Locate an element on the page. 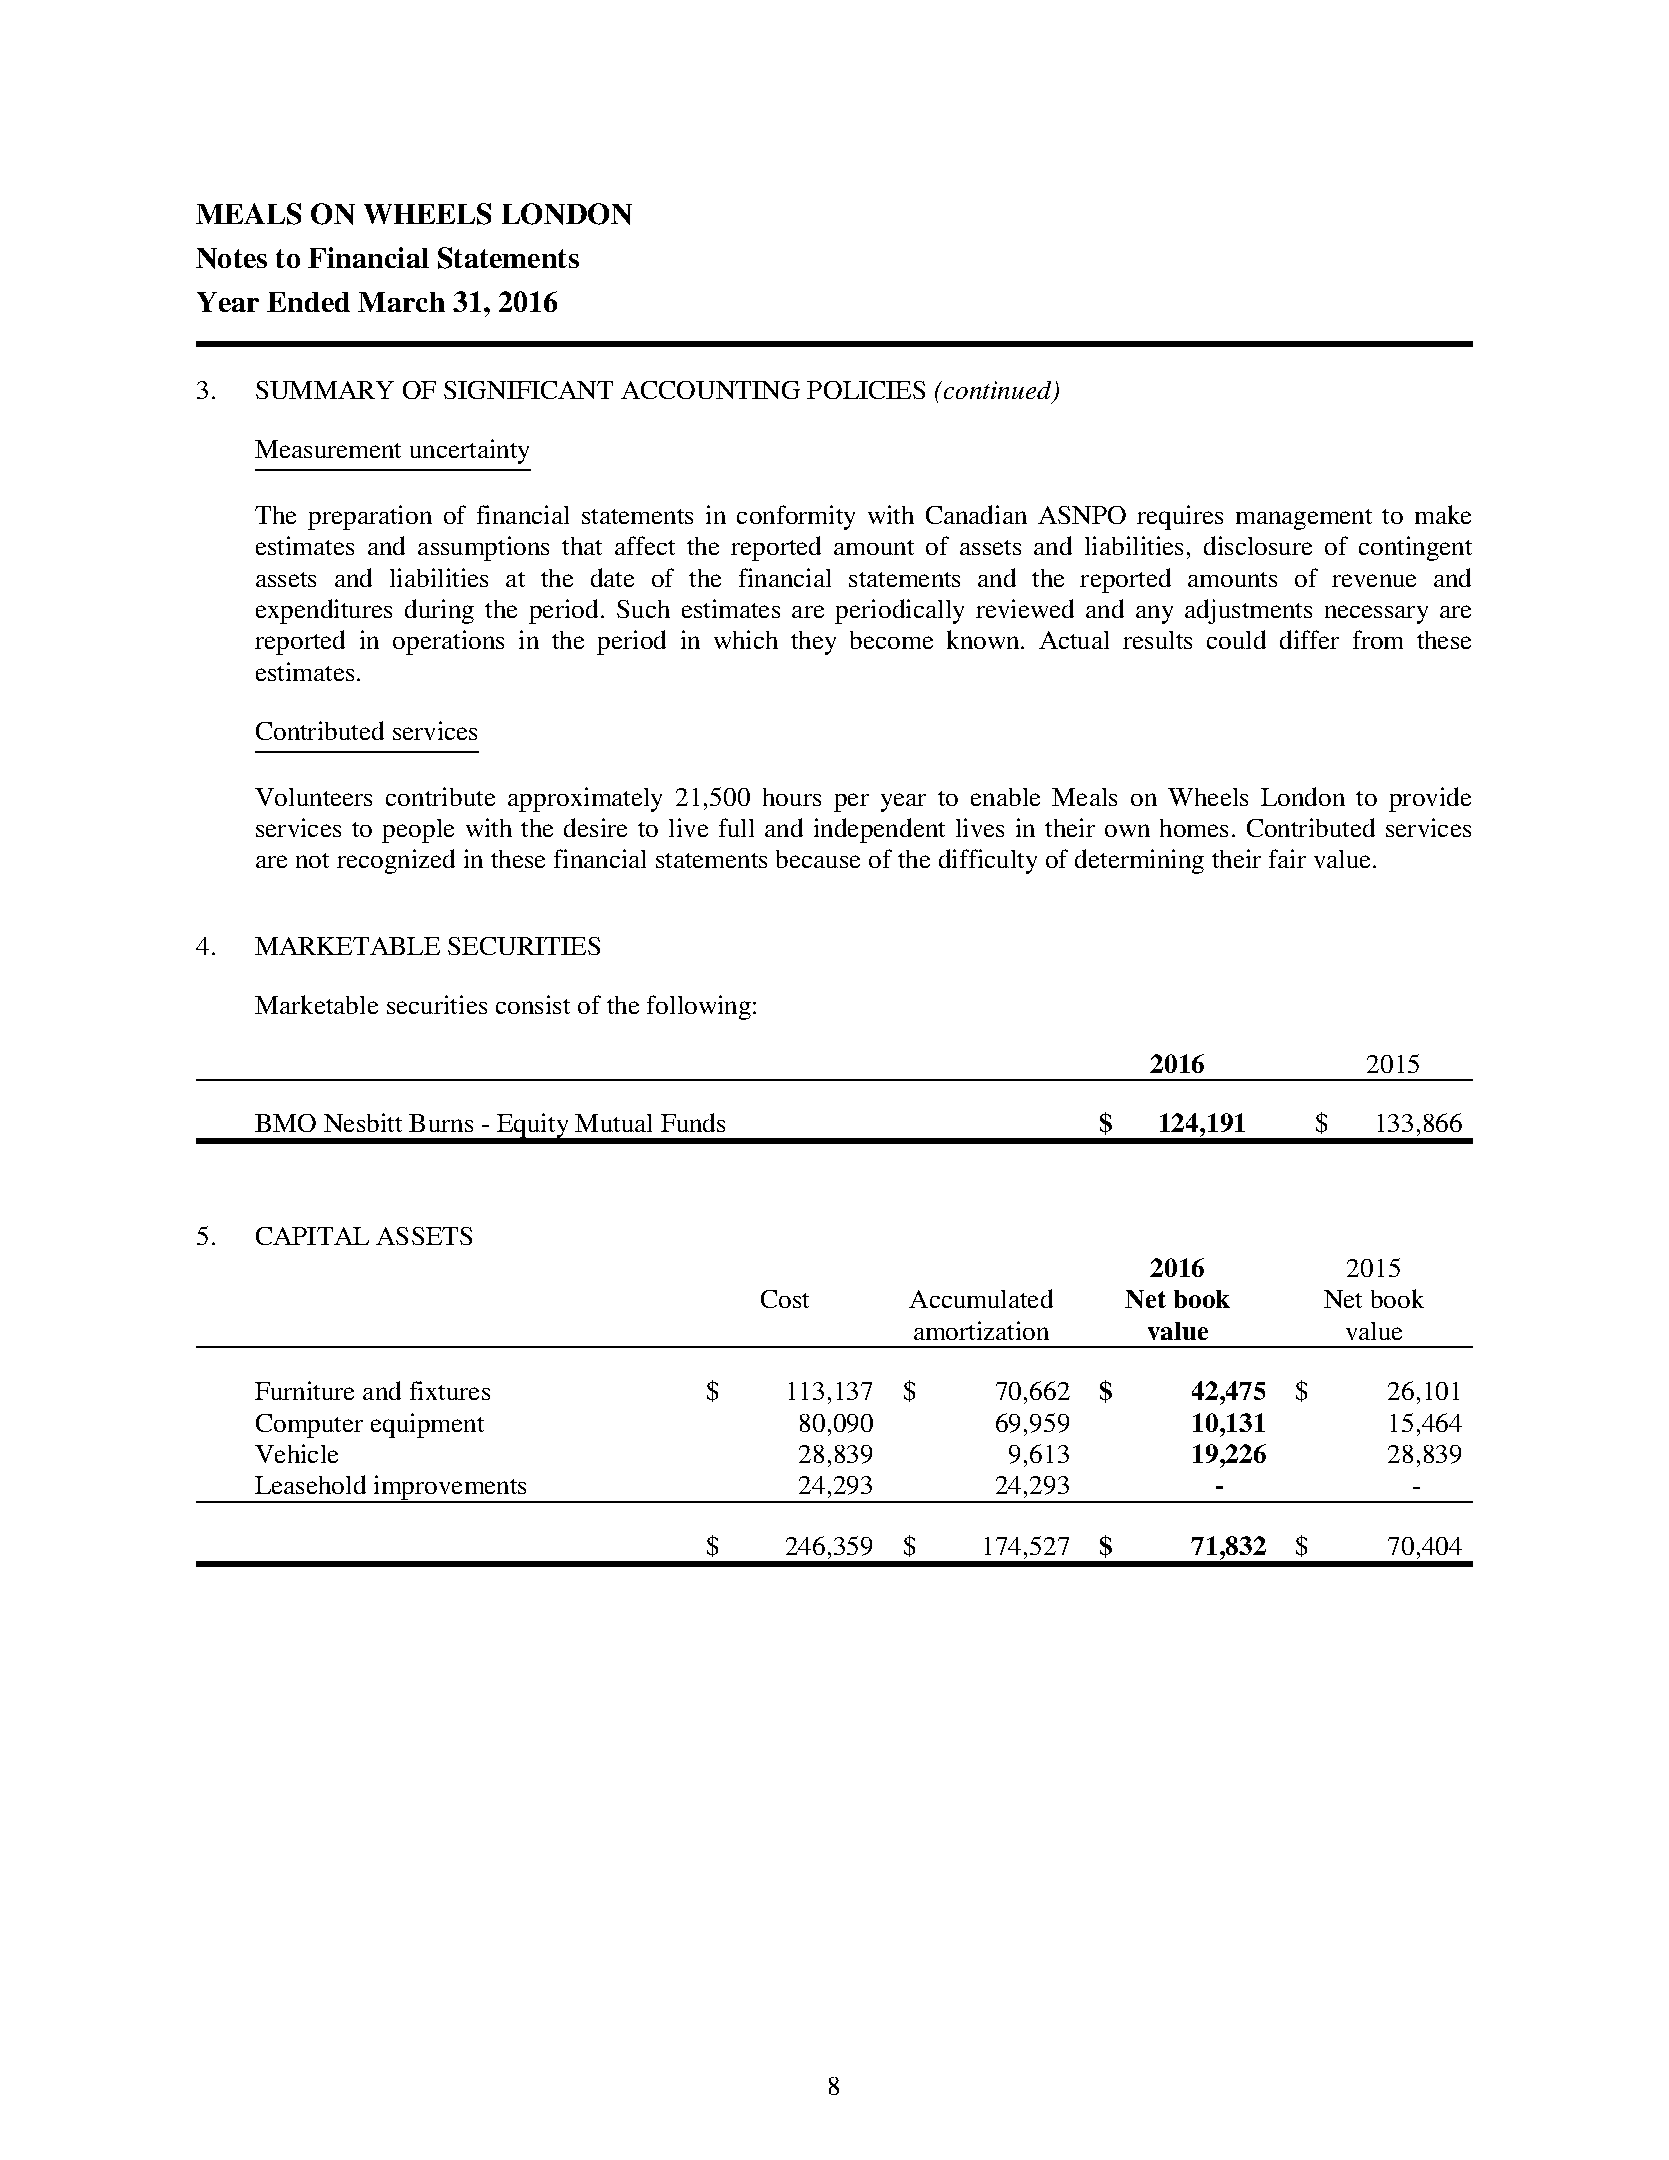  amortization is located at coordinates (981, 1330).
